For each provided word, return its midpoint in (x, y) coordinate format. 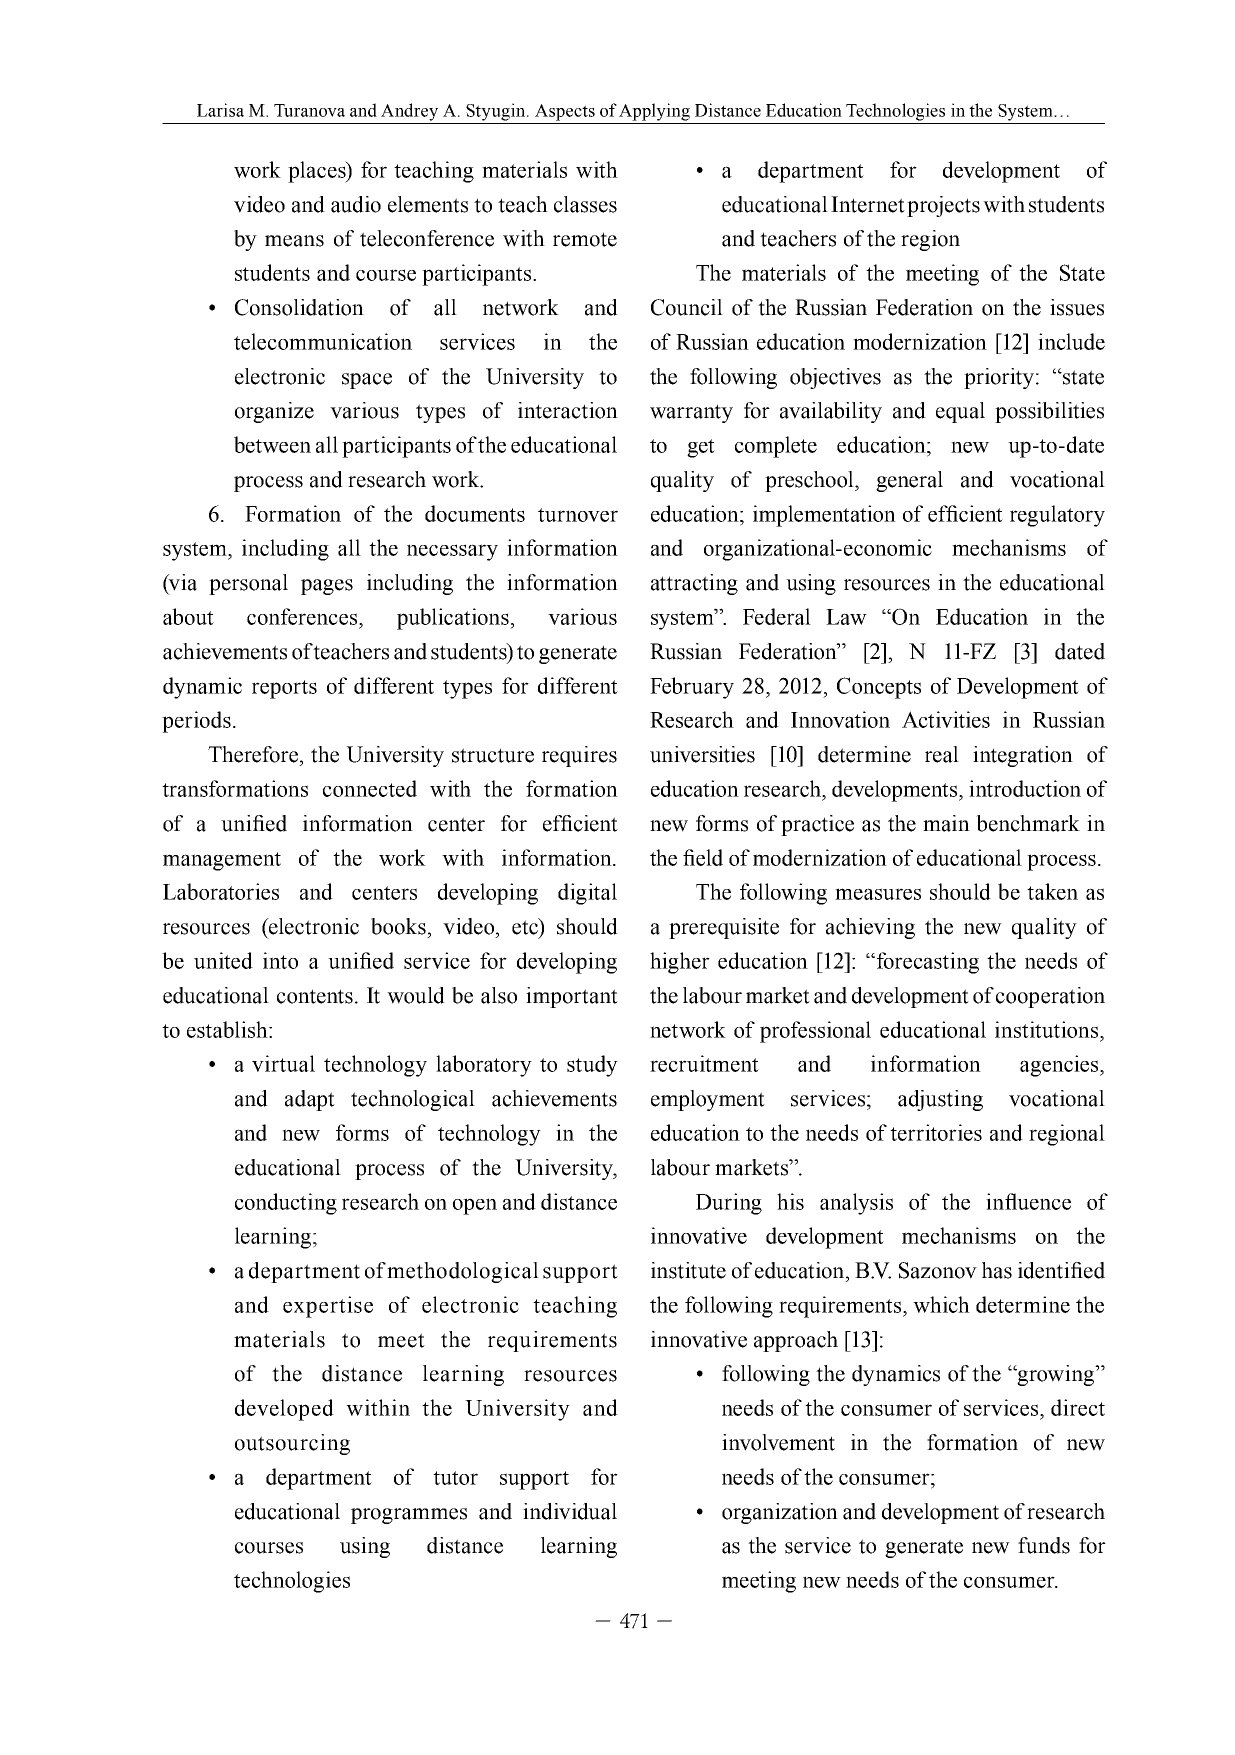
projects (943, 206)
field (703, 857)
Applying (654, 112)
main (946, 823)
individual (570, 1511)
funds (1044, 1545)
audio (356, 204)
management (222, 861)
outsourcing (292, 1444)
